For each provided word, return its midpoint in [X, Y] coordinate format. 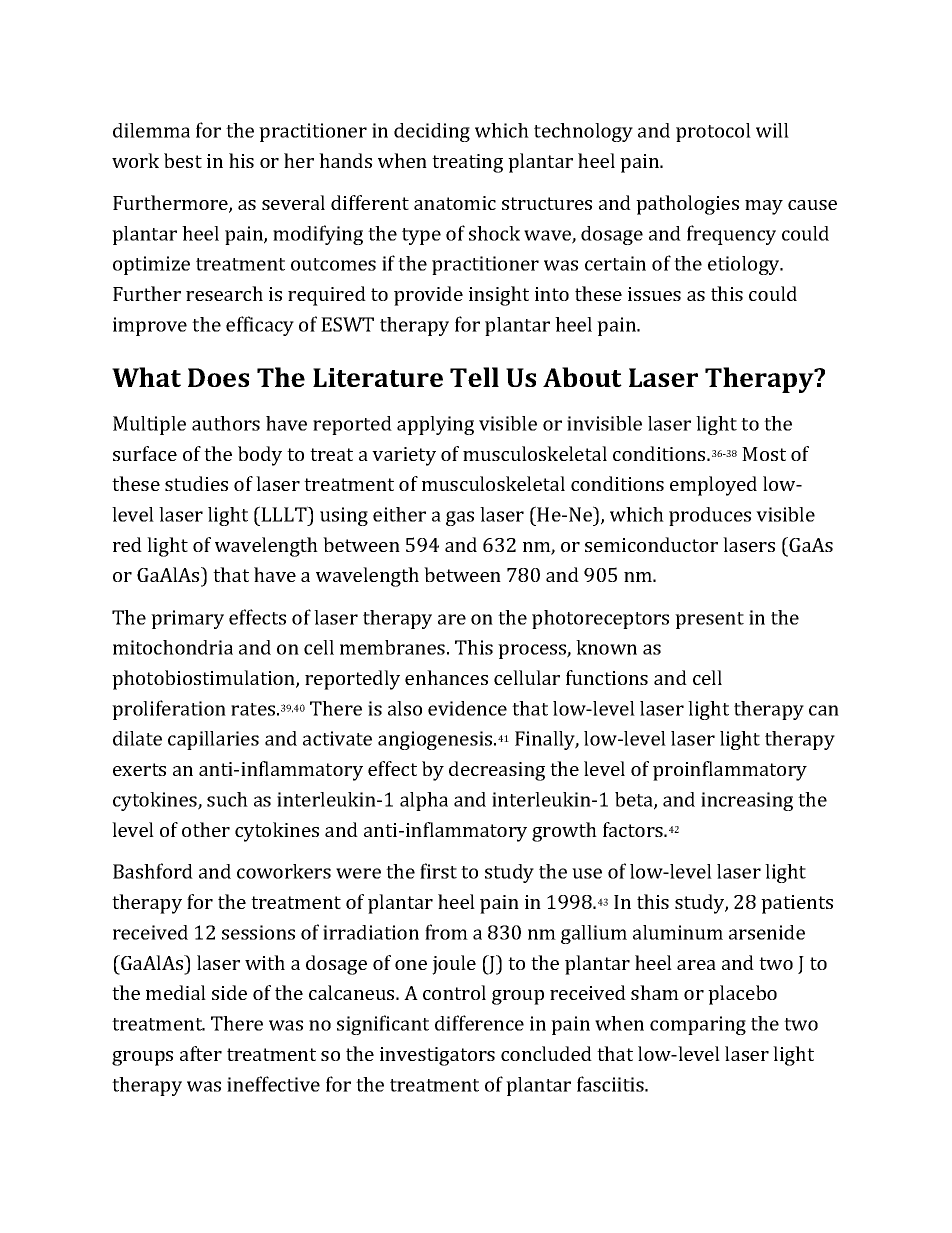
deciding [432, 132]
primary [187, 619]
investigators [437, 1056]
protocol [713, 132]
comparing [698, 1025]
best [183, 160]
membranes [392, 647]
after [201, 1053]
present [709, 620]
